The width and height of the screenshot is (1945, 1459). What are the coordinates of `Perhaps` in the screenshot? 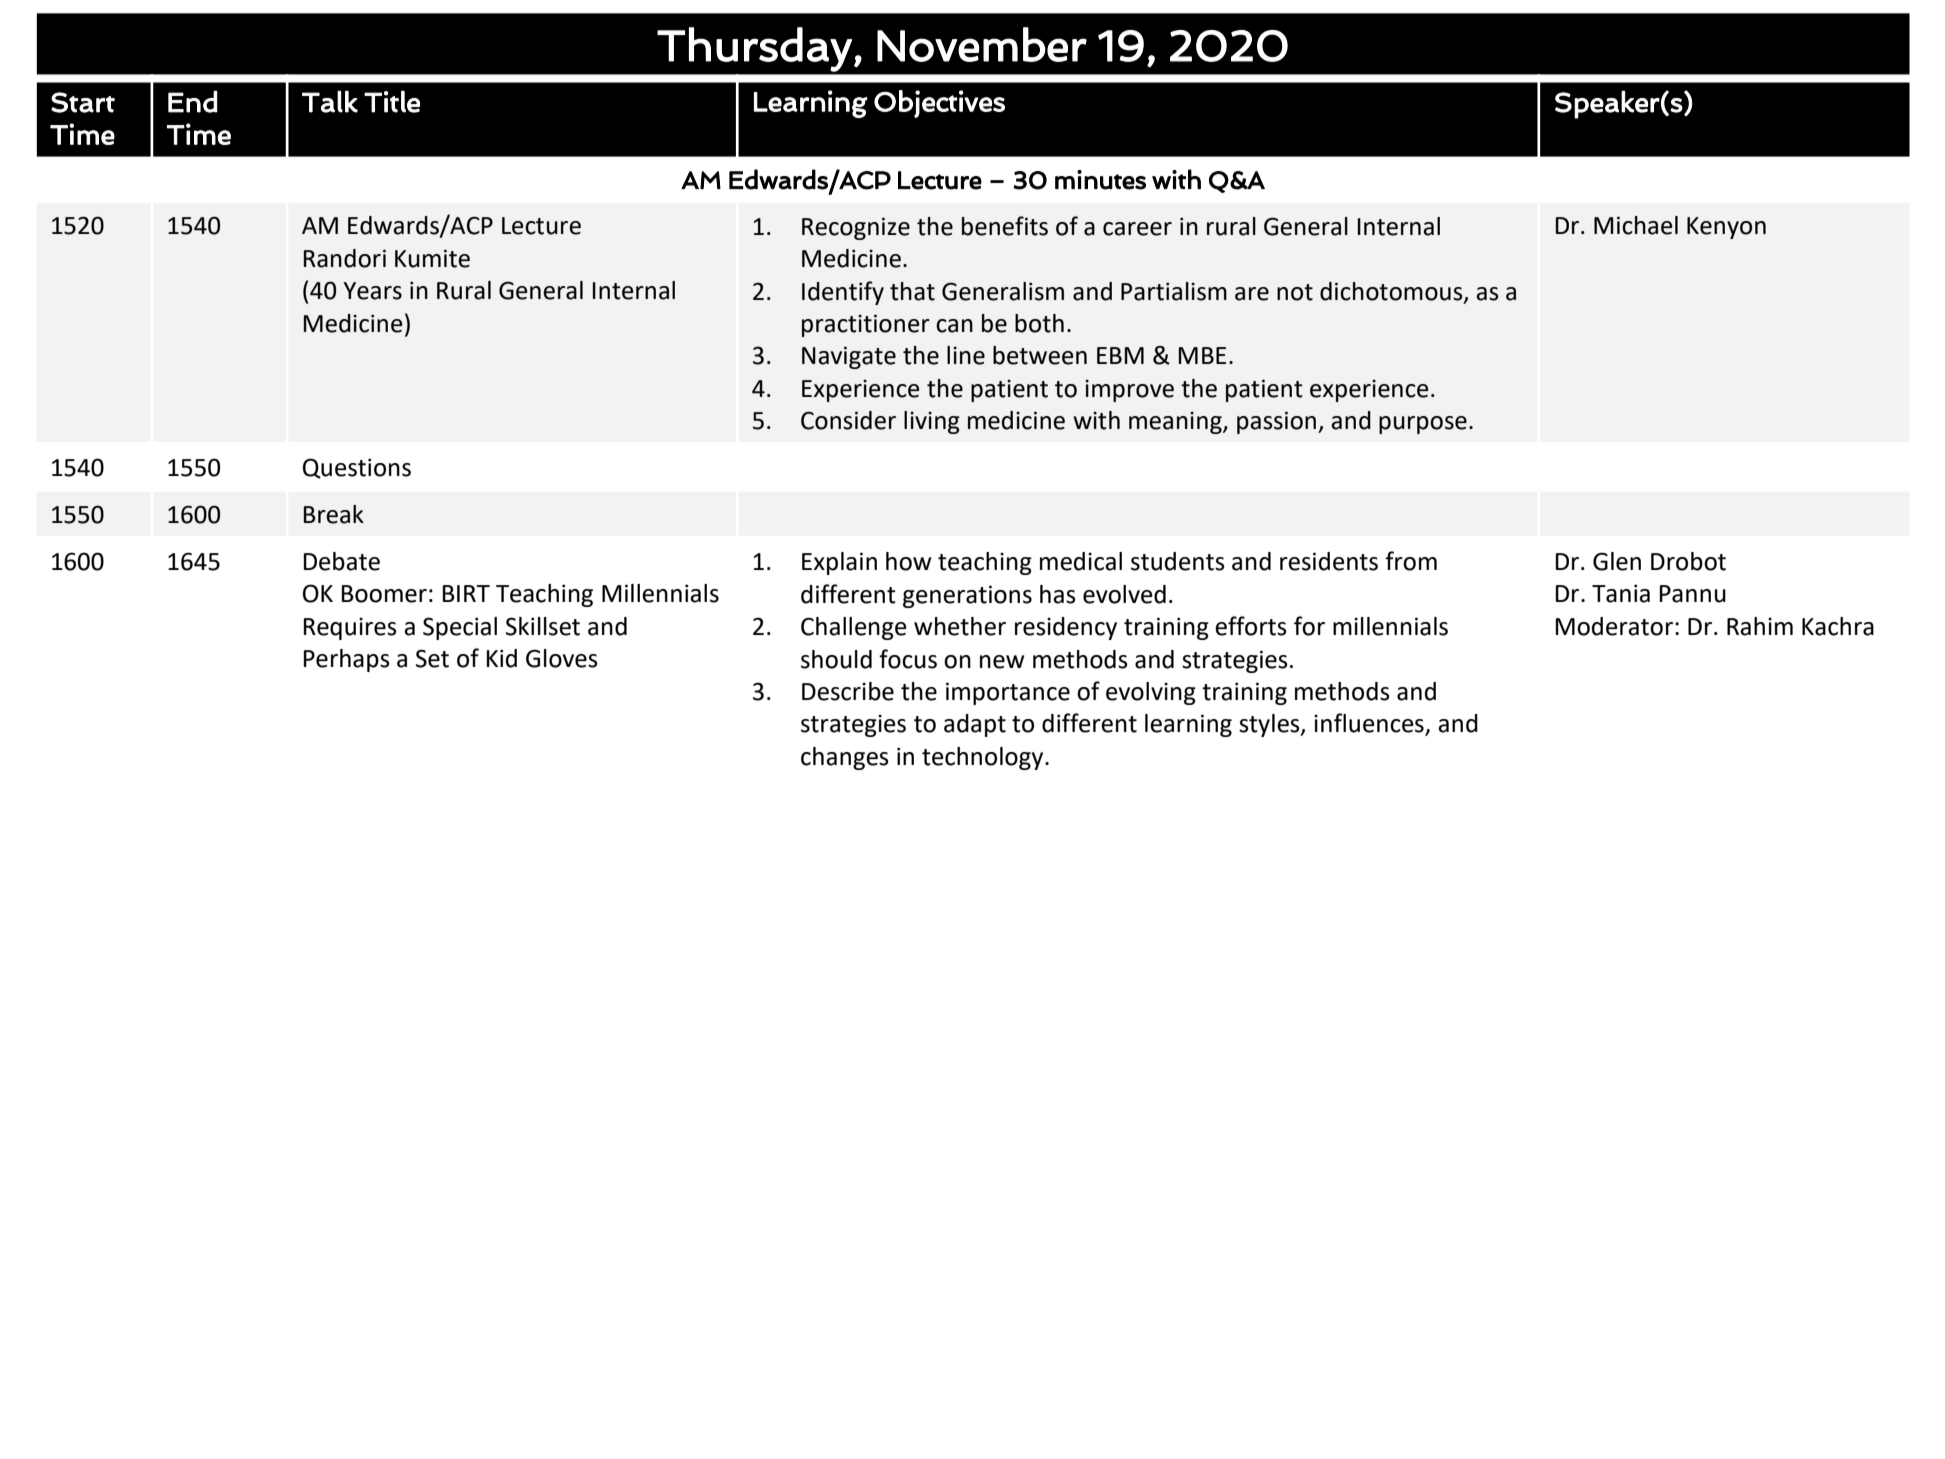 It's located at (346, 660).
